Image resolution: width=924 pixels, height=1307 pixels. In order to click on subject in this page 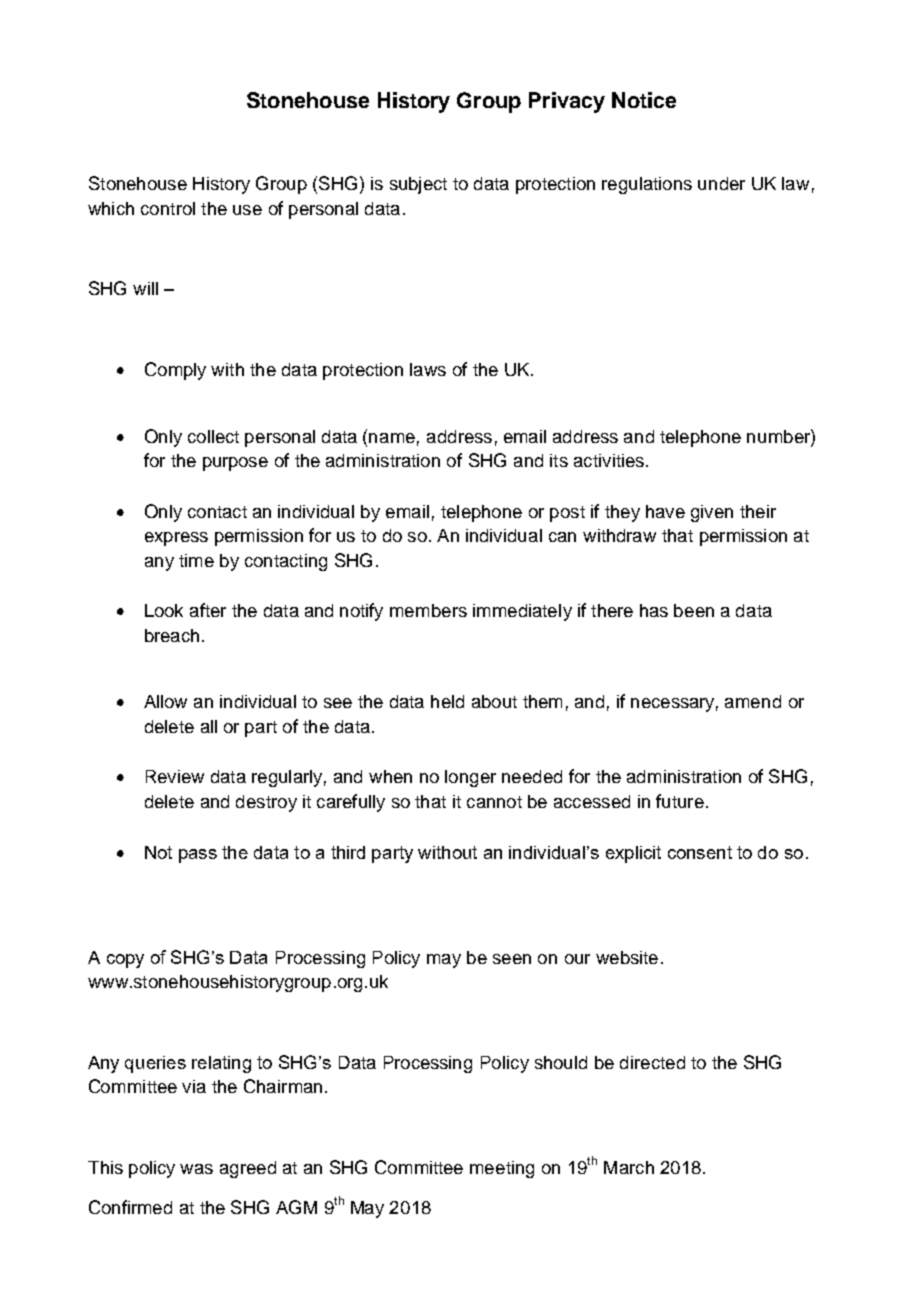, I will do `click(418, 185)`.
